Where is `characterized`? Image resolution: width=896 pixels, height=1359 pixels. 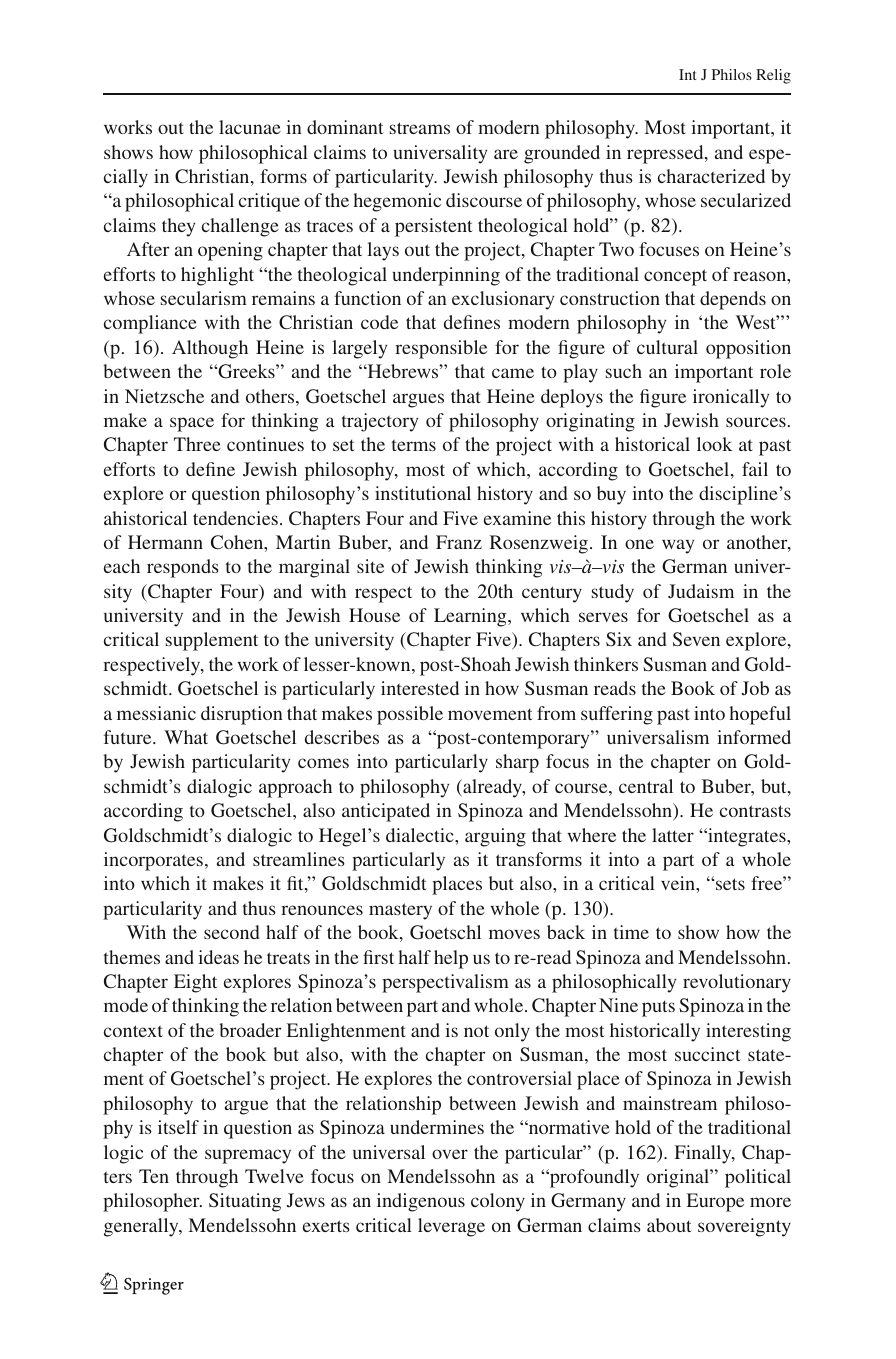 characterized is located at coordinates (711, 176).
